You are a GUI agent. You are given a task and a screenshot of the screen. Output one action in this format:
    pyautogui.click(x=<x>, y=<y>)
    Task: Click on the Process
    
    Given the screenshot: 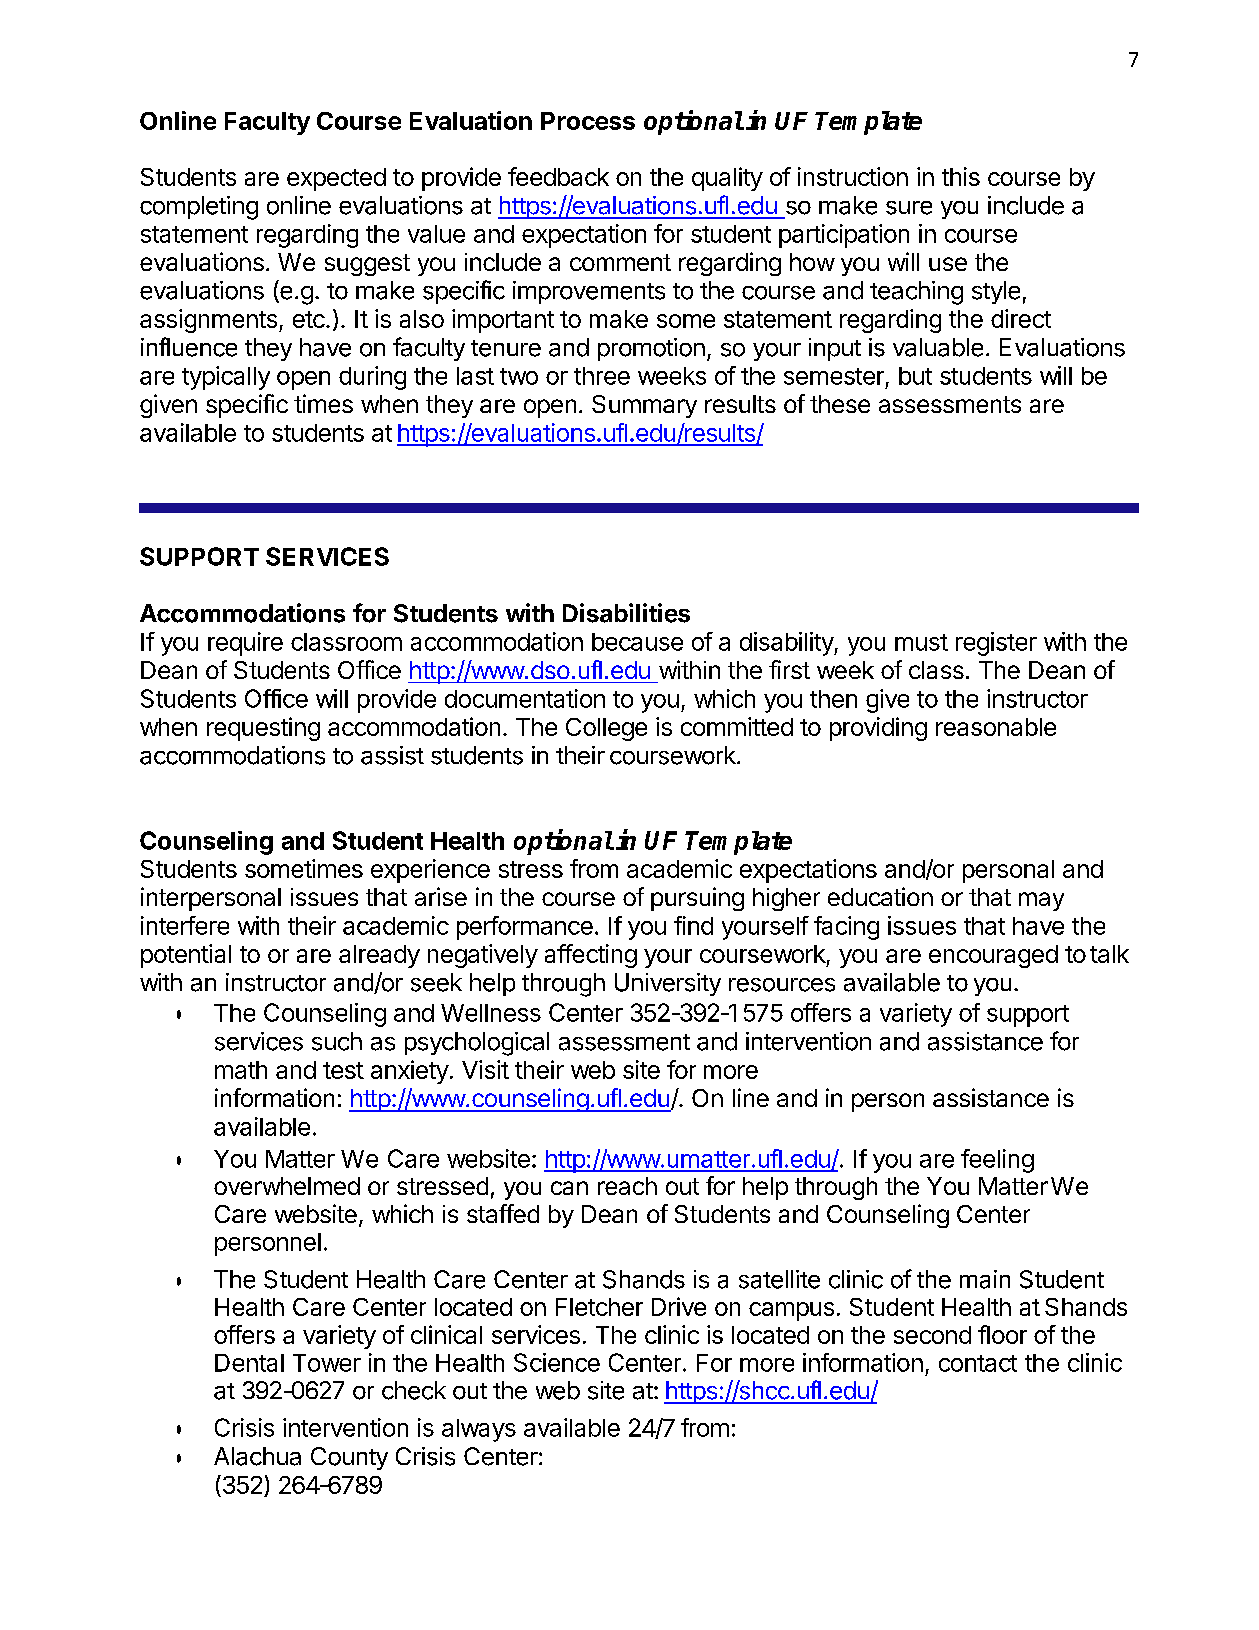 What is the action you would take?
    pyautogui.click(x=588, y=121)
